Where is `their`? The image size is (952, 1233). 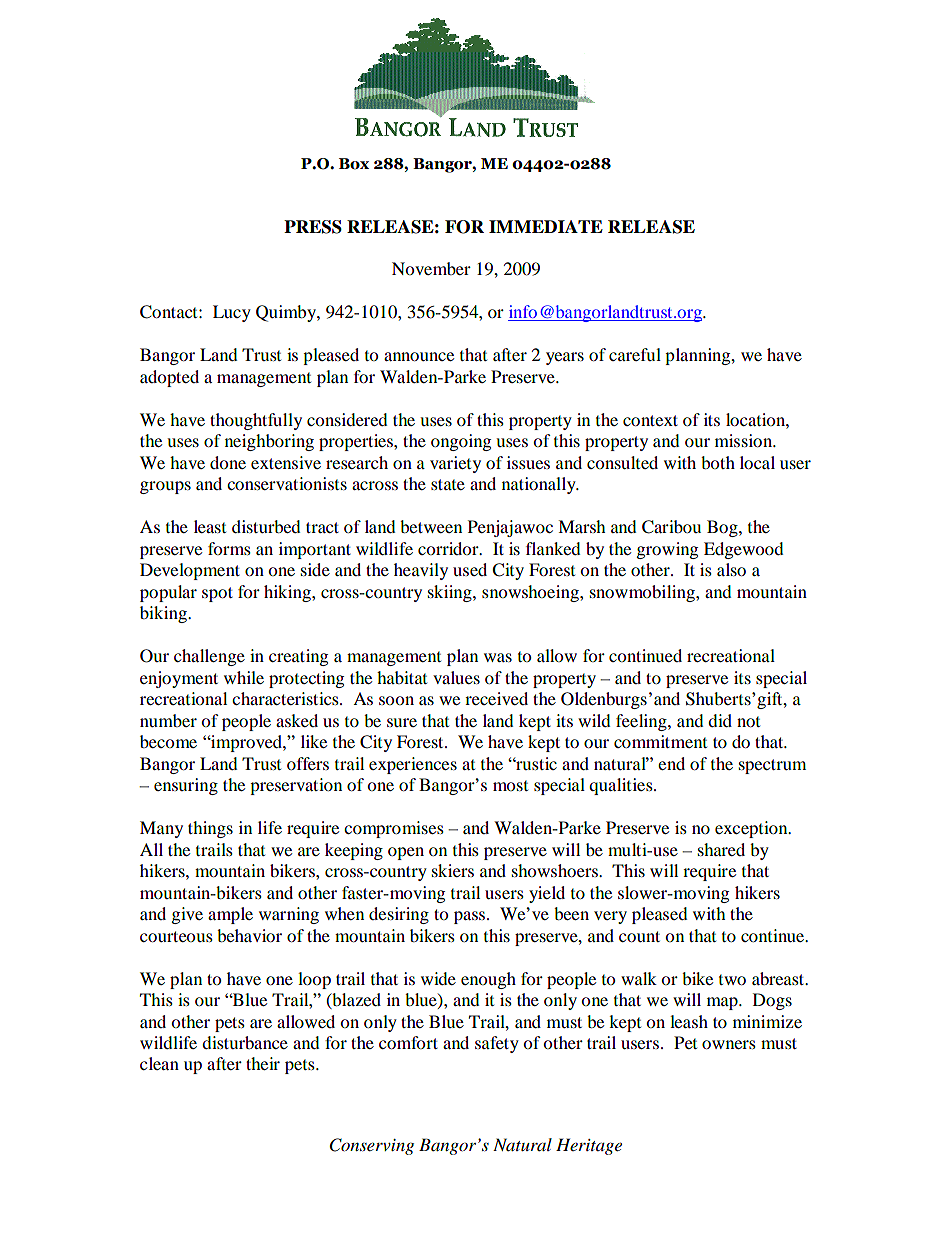
their is located at coordinates (263, 1063).
